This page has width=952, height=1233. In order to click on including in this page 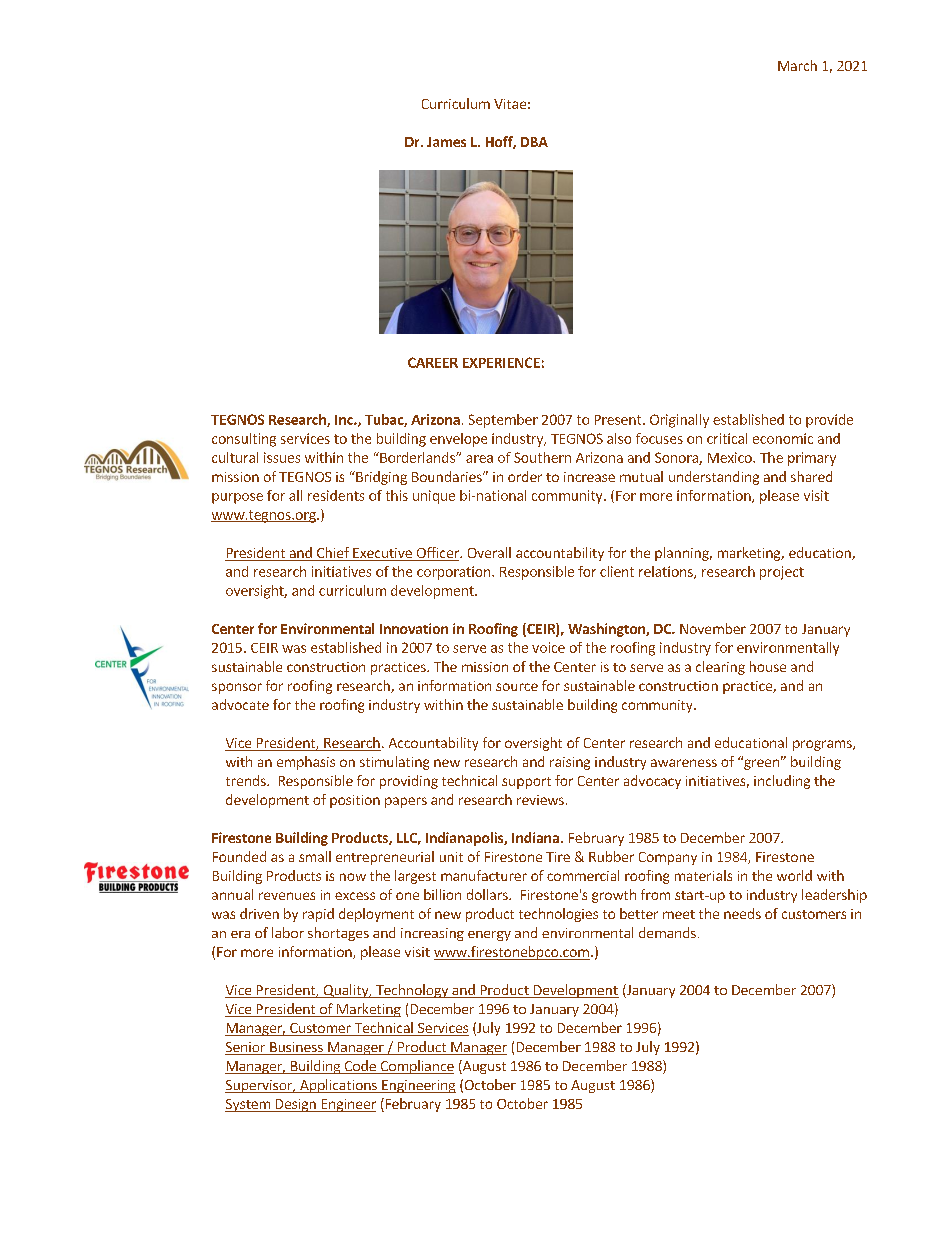, I will do `click(782, 782)`.
